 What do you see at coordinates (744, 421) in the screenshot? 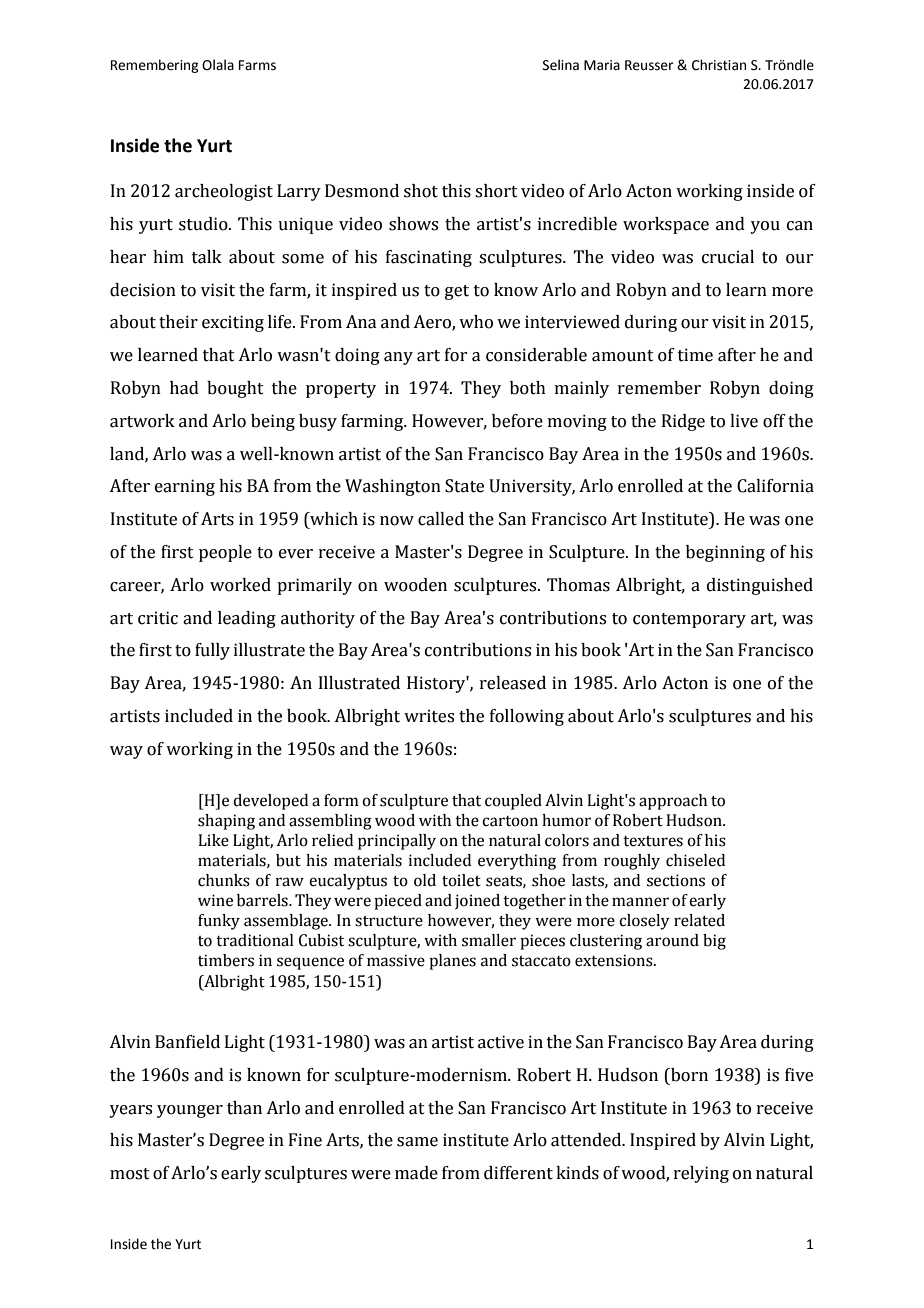
I see `live` at bounding box center [744, 421].
